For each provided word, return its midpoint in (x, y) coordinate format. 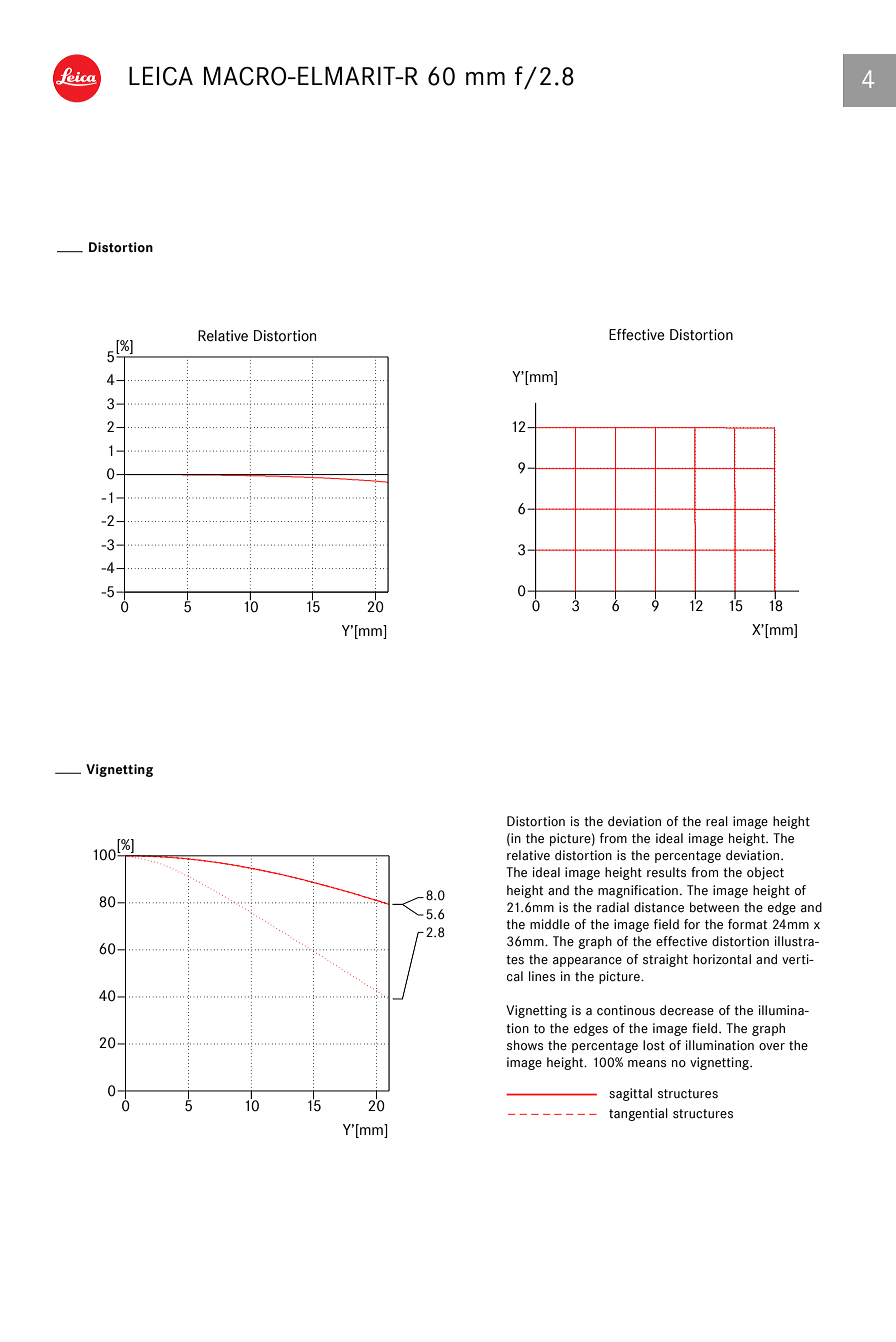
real (717, 821)
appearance (587, 962)
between (714, 907)
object (765, 873)
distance (659, 907)
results (666, 872)
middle (550, 924)
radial (613, 907)
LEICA (161, 76)
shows (525, 1045)
